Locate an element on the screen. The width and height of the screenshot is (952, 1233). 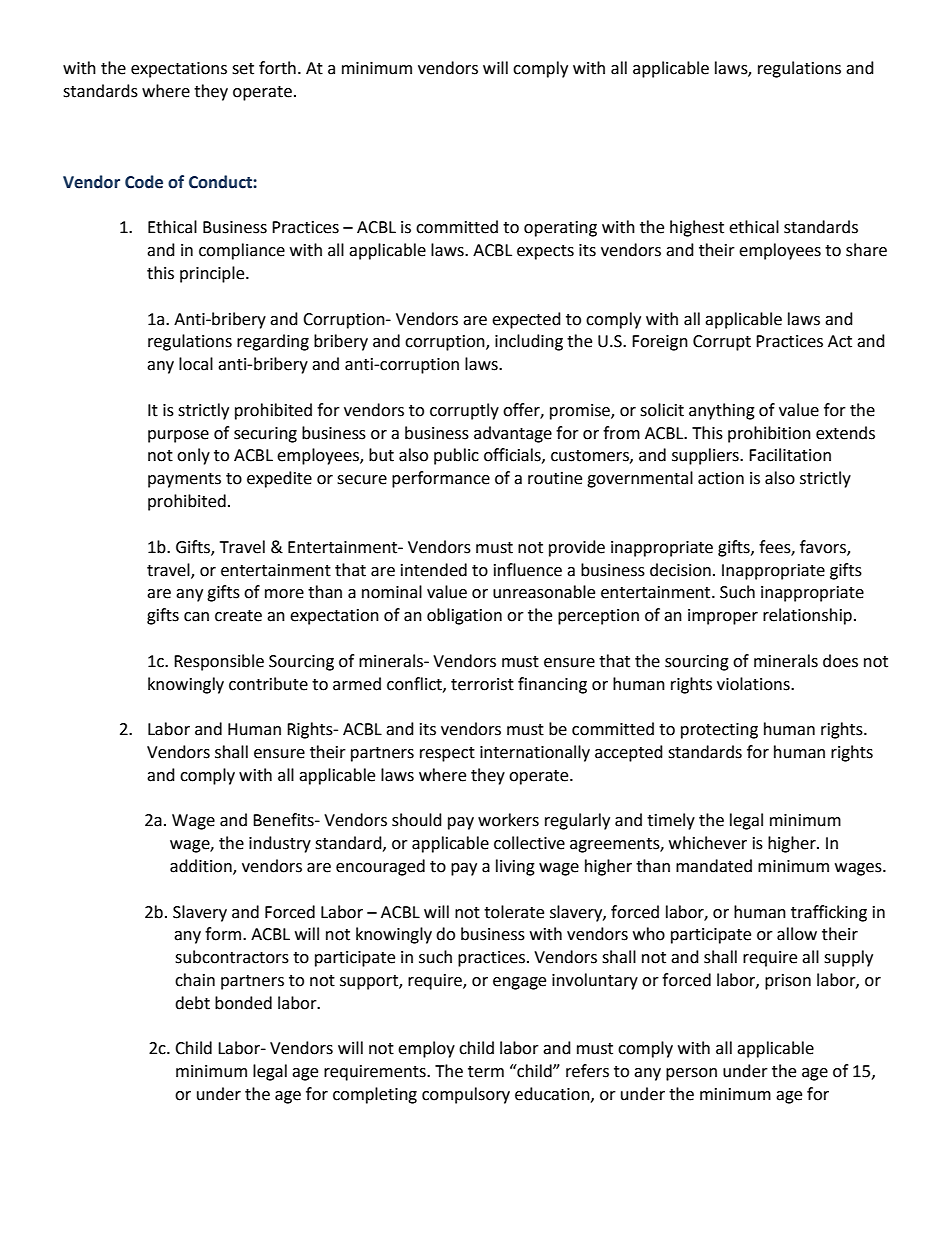
operating is located at coordinates (560, 229).
